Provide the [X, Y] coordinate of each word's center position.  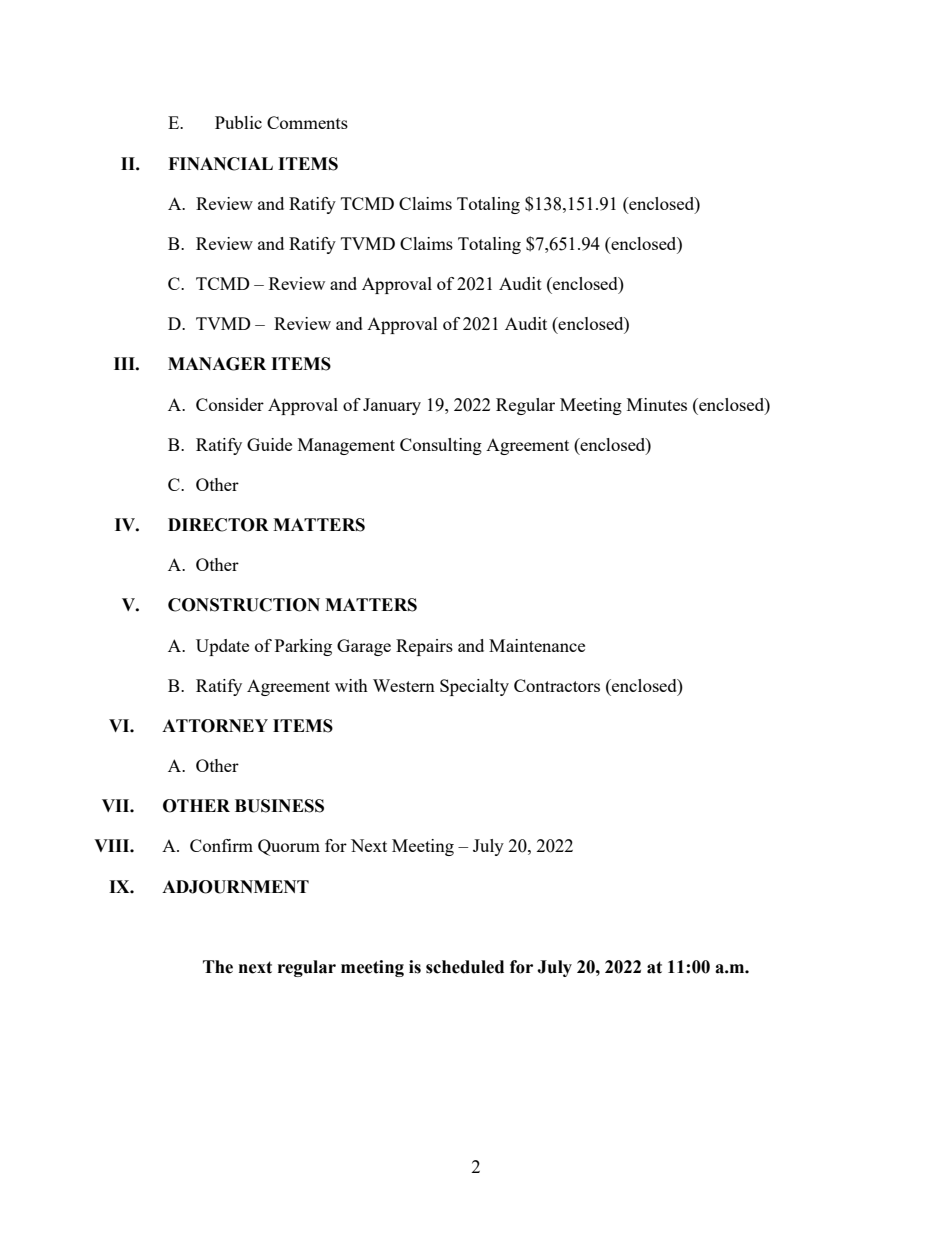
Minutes [657, 404]
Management [346, 446]
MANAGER [217, 364]
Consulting [441, 446]
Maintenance [537, 645]
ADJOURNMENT [235, 887]
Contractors [557, 685]
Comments [307, 122]
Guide [269, 444]
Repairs [424, 647]
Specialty [474, 687]
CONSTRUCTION [244, 605]
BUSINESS [279, 806]
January [392, 406]
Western [404, 685]
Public [238, 122]
